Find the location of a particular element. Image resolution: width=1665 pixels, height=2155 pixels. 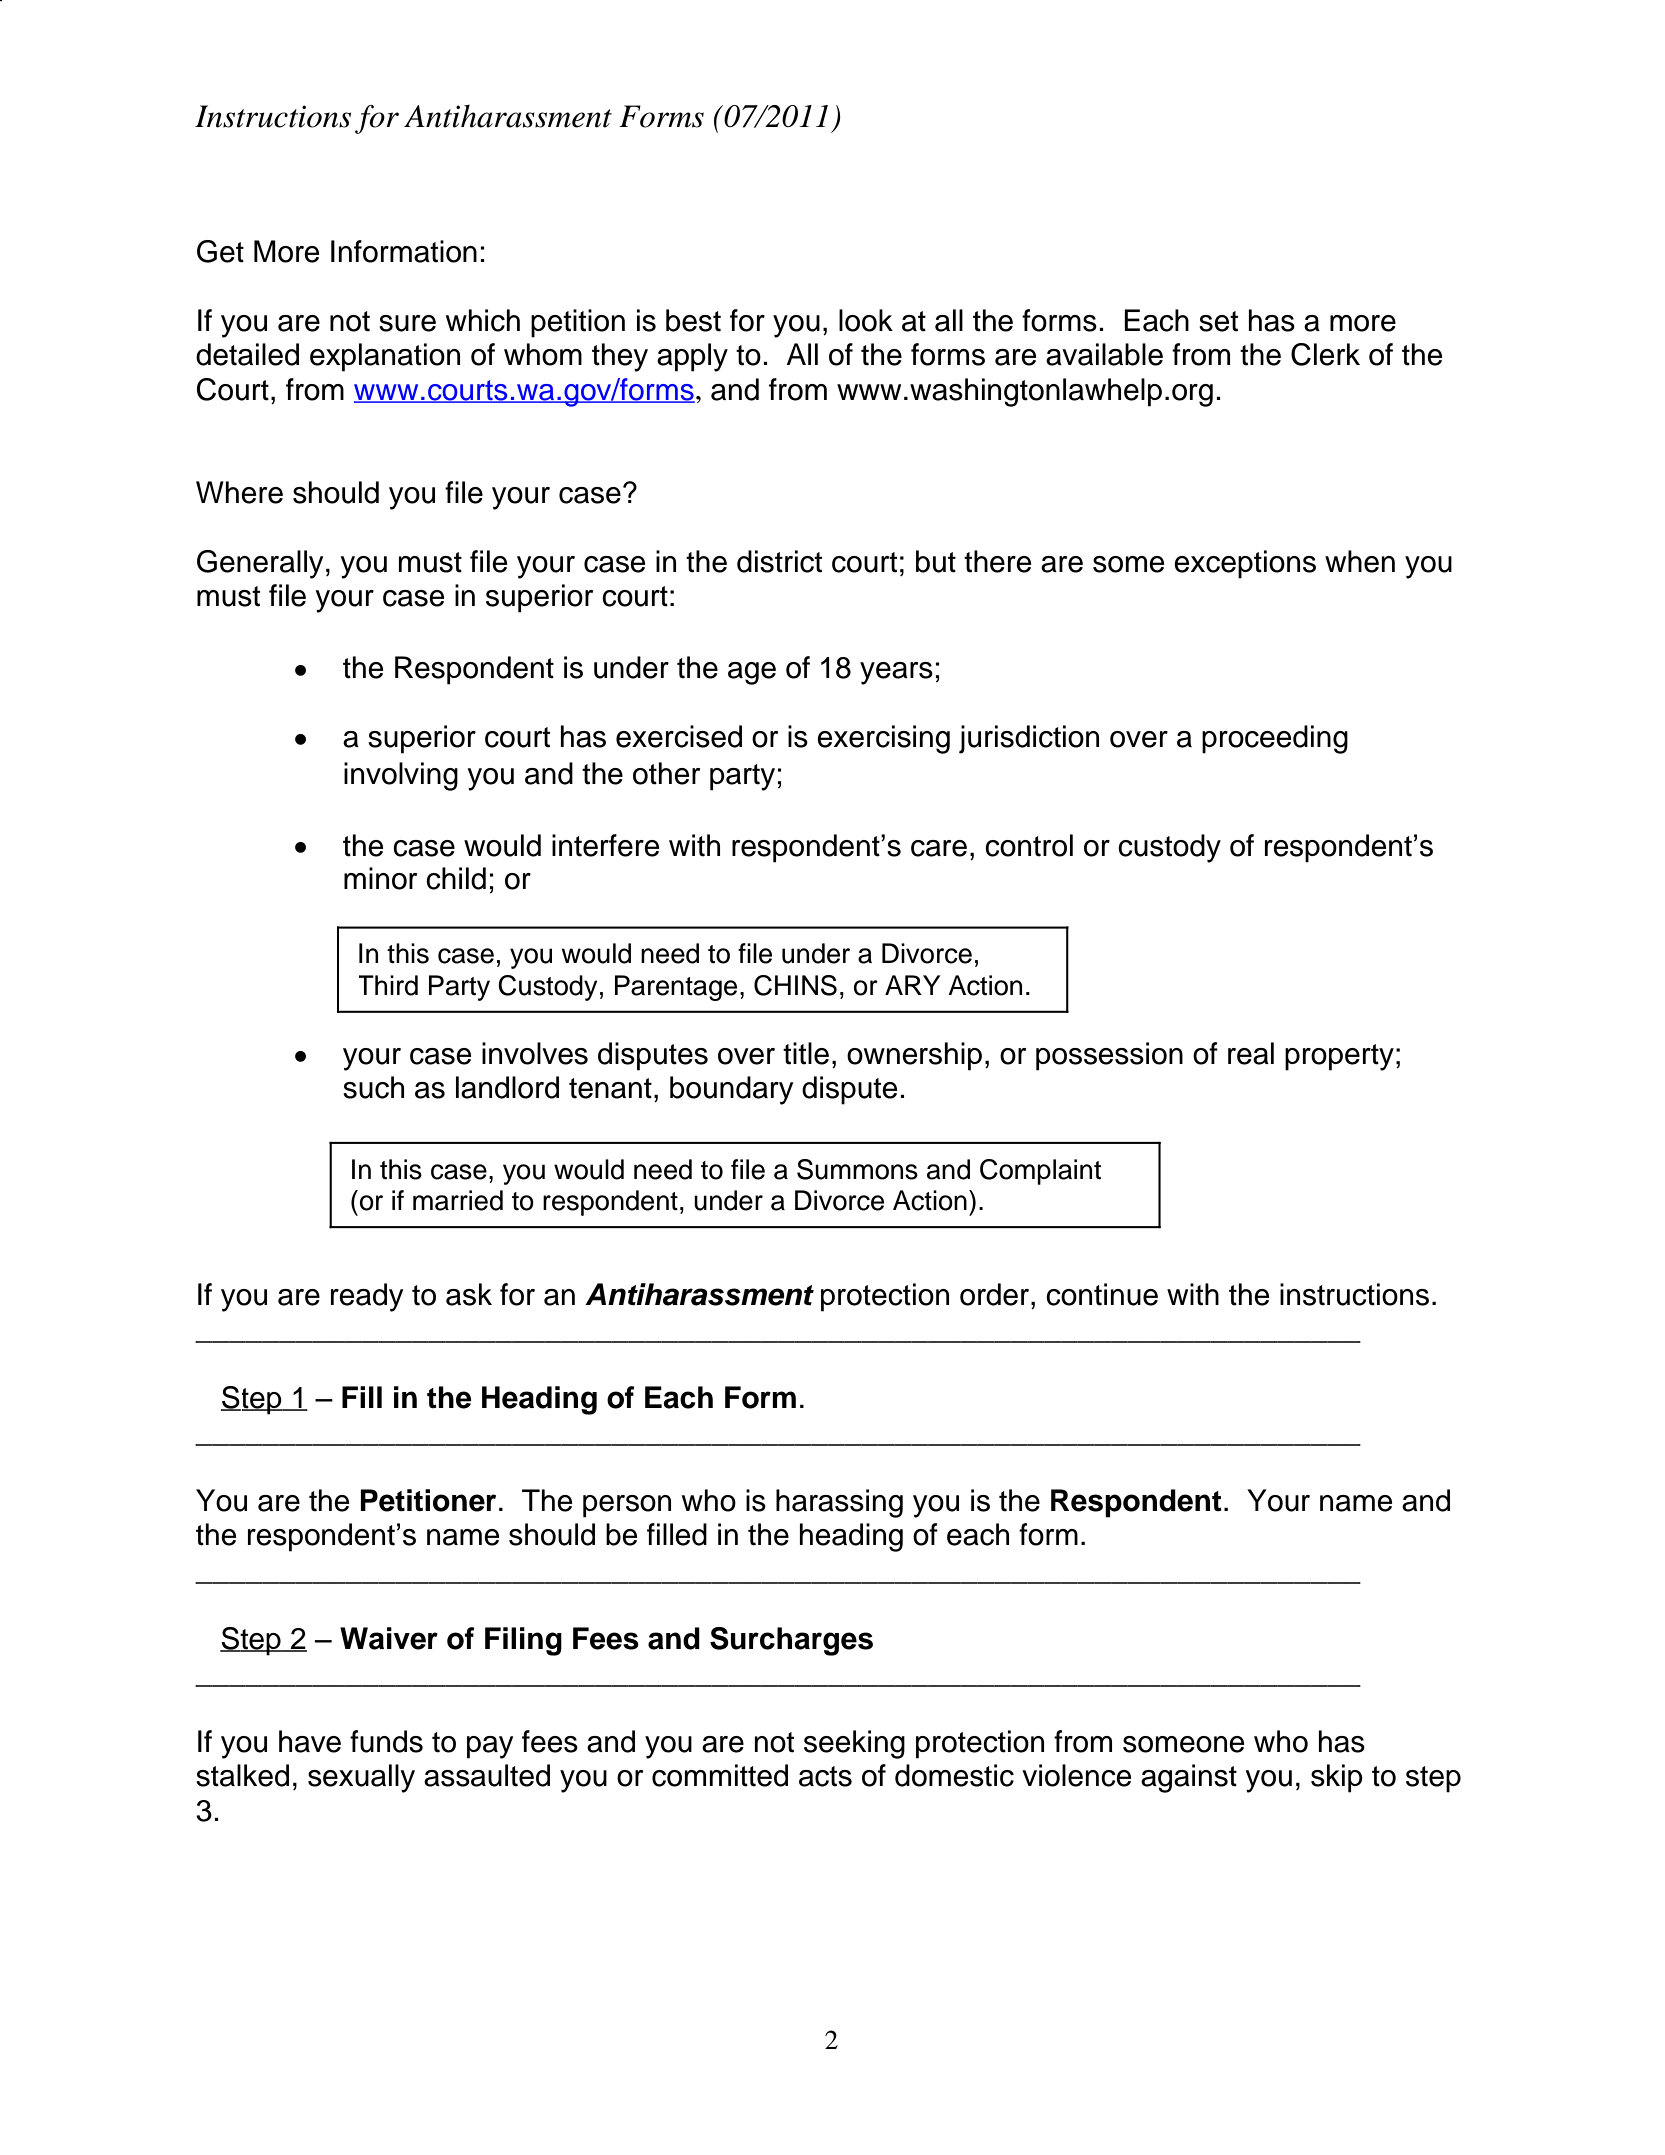

seeking is located at coordinates (854, 1744).
